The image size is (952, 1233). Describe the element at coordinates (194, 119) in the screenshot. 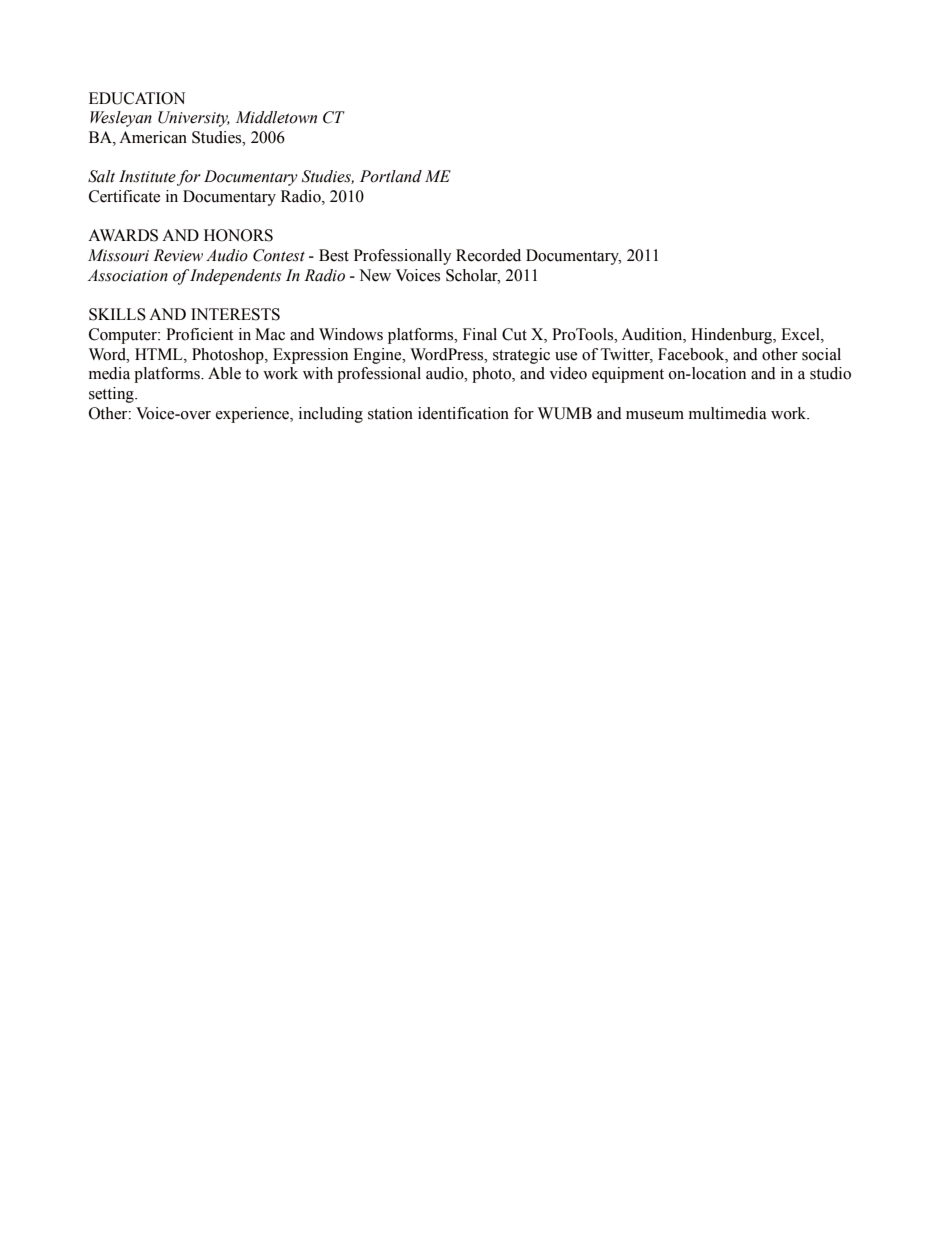

I see `University` at that location.
